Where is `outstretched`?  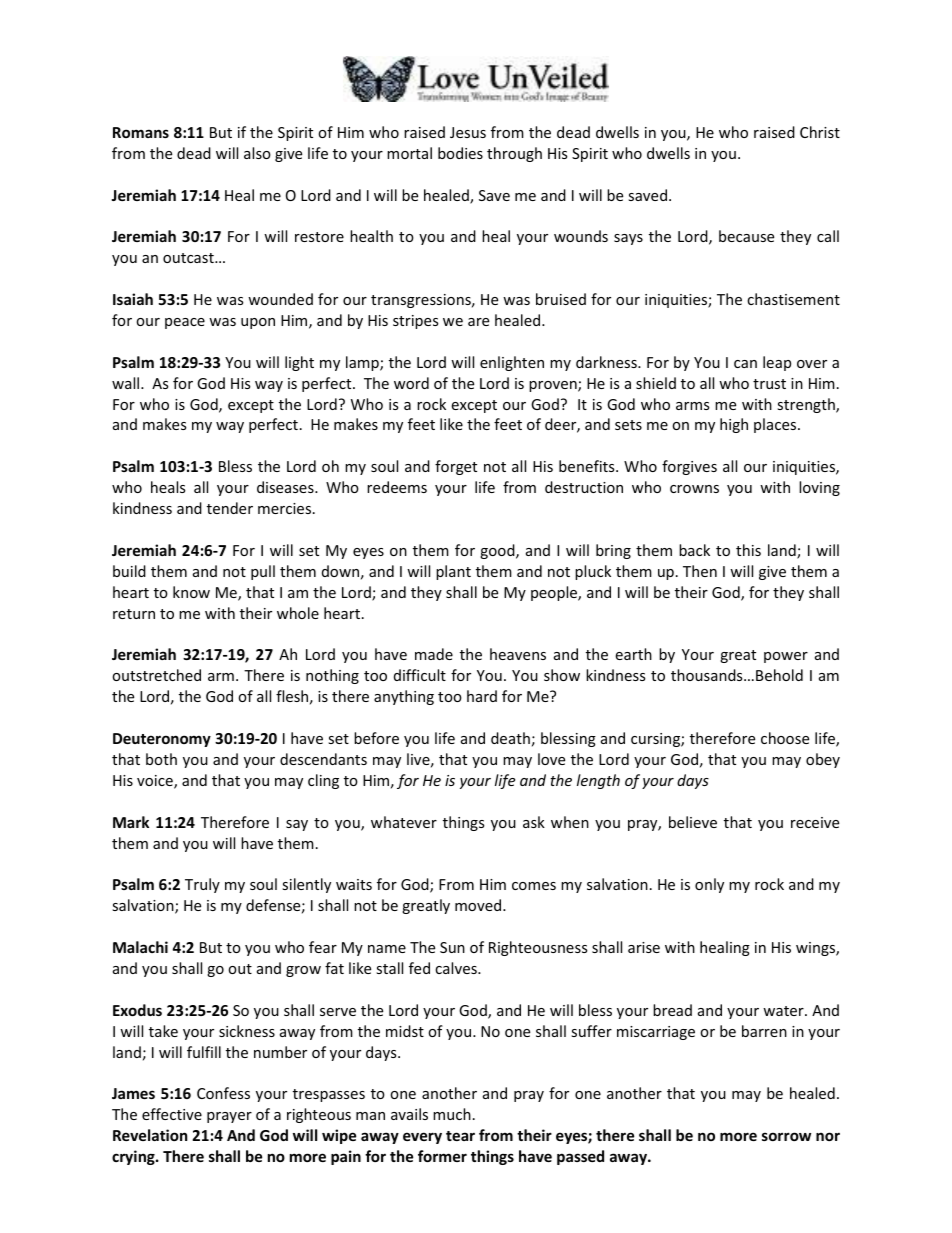
outstretched is located at coordinates (156, 675).
